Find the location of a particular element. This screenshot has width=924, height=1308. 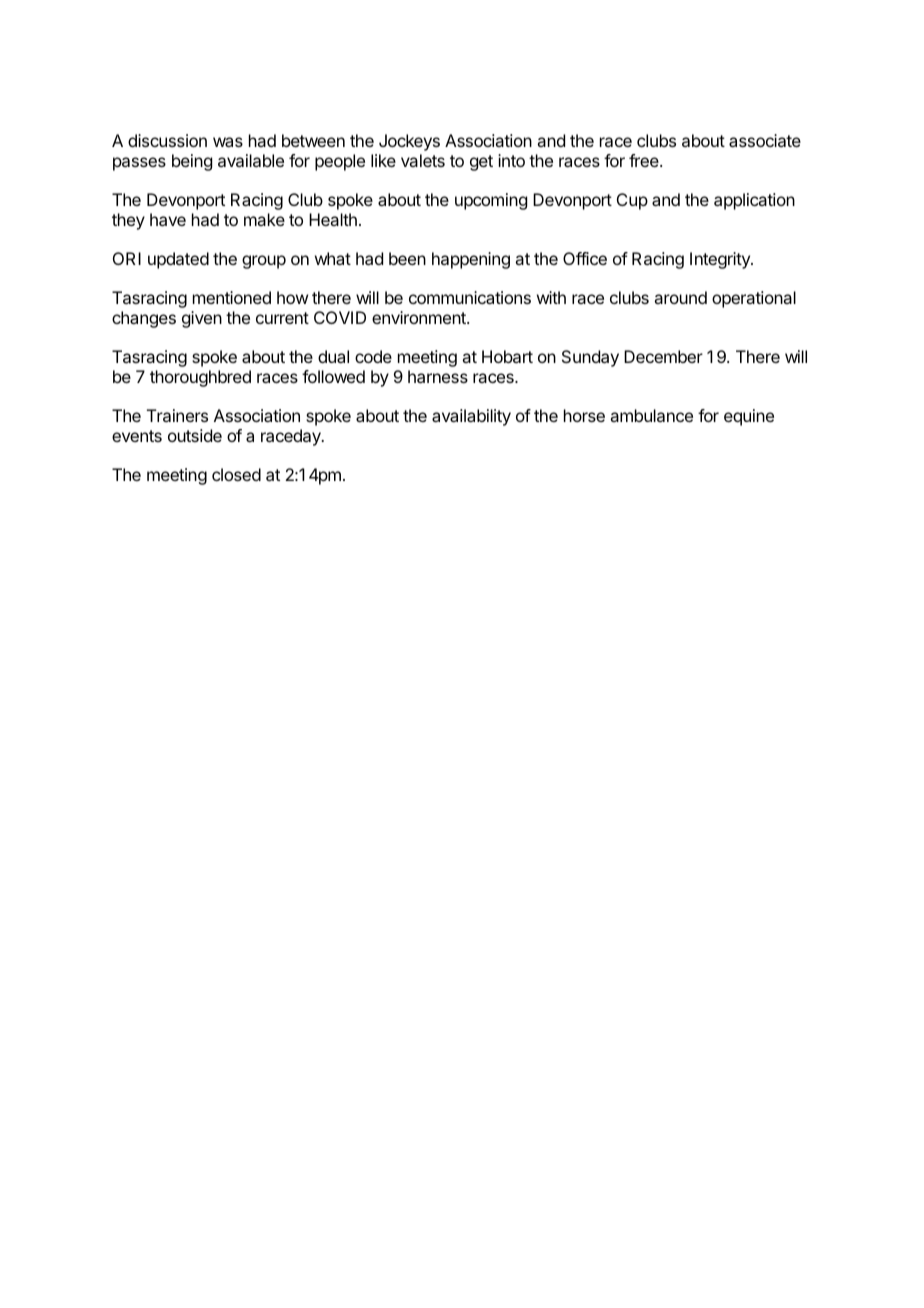

valets is located at coordinates (423, 160).
